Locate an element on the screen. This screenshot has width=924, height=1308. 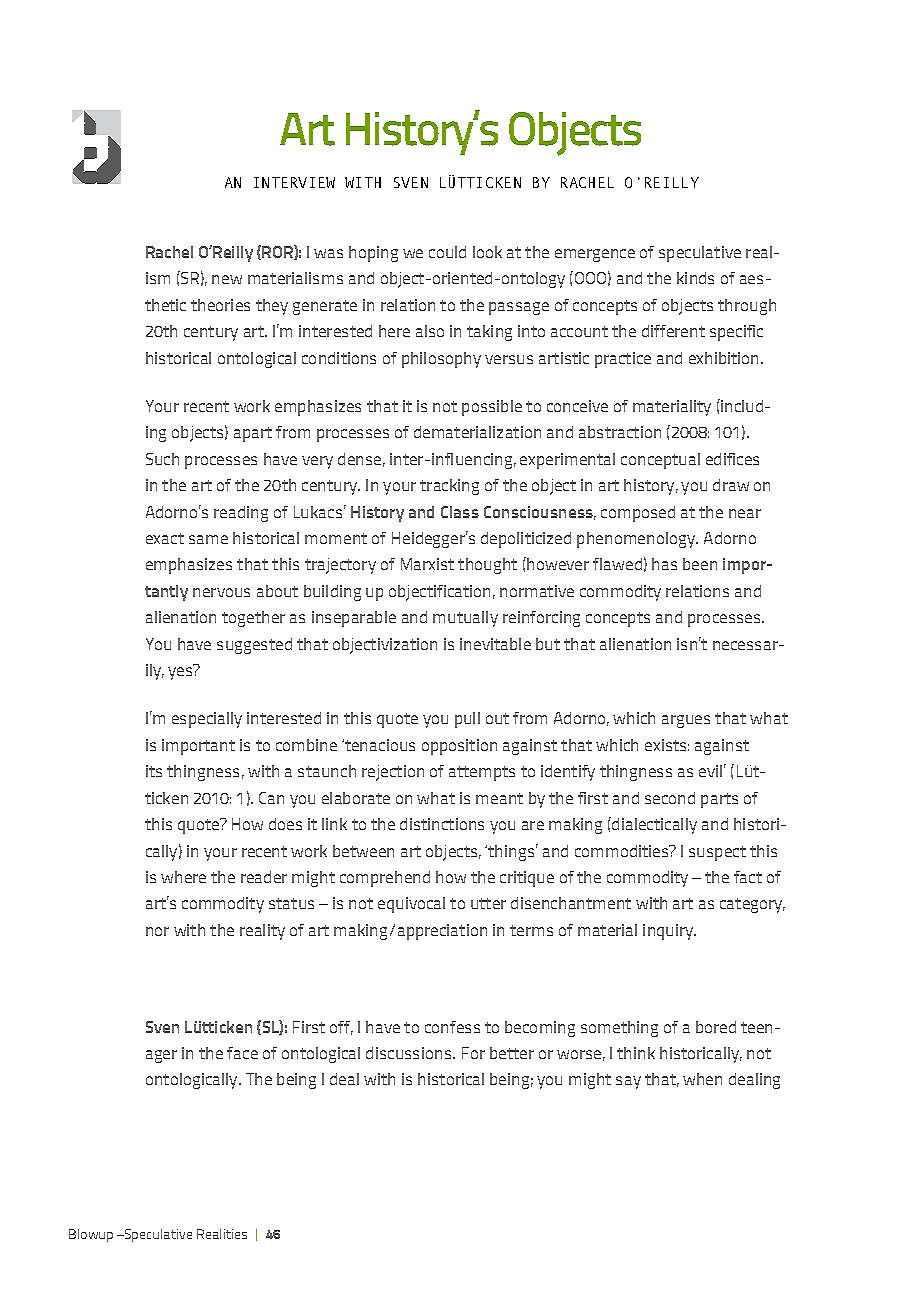
argues is located at coordinates (686, 721).
